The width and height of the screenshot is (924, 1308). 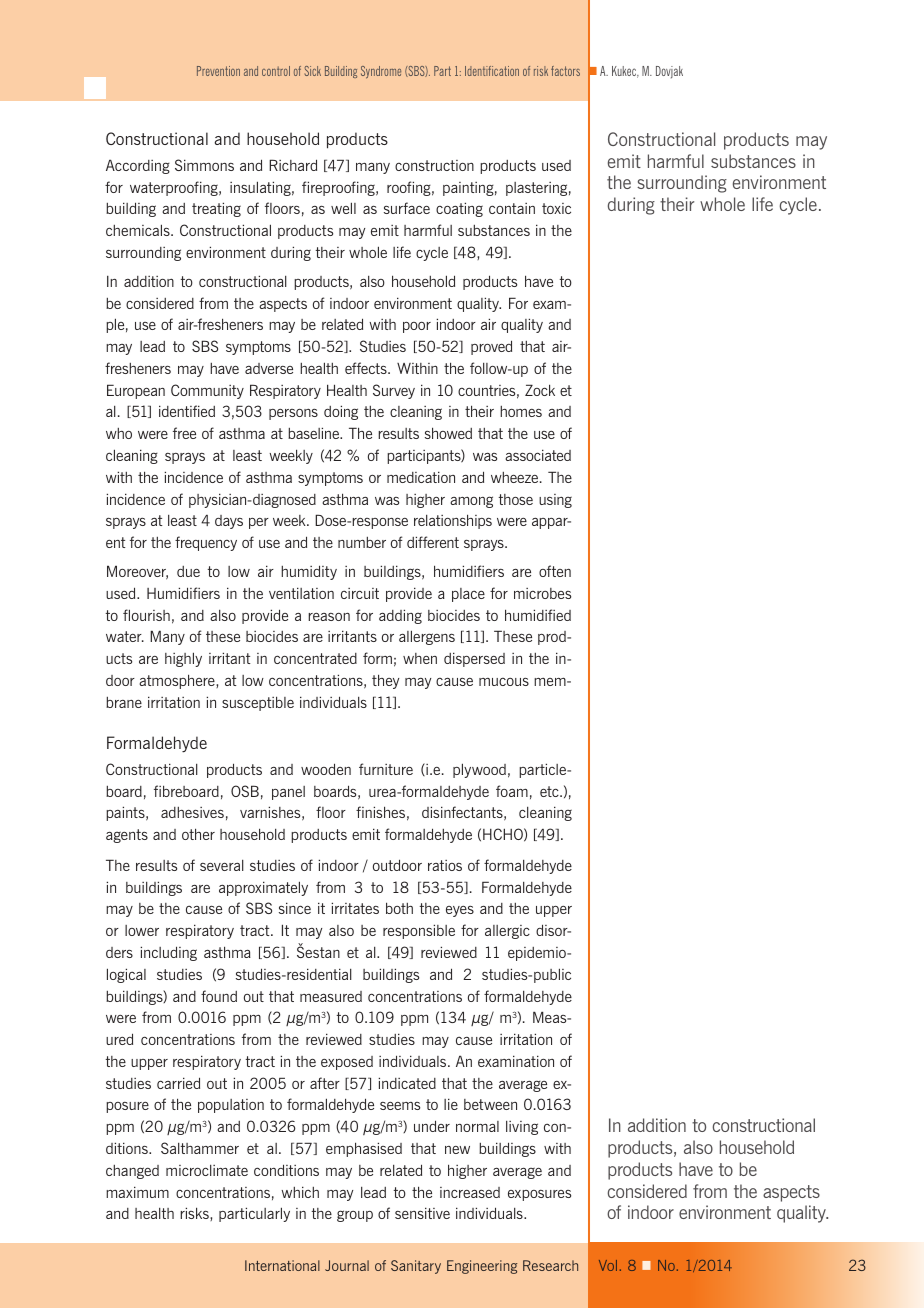 I want to click on they, so click(x=385, y=681).
